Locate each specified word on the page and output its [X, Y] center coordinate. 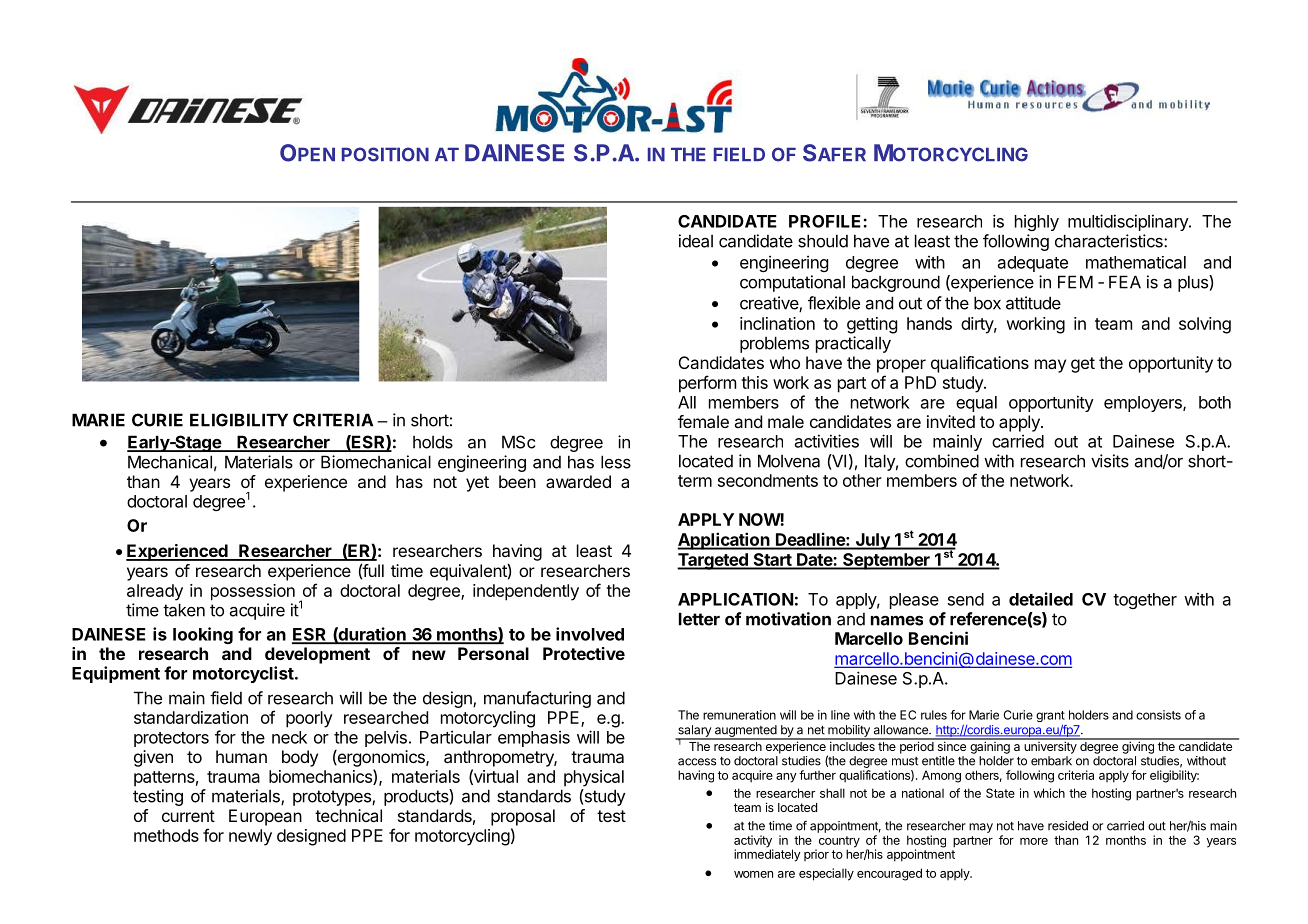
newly [250, 837]
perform [707, 384]
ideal [696, 241]
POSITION [385, 154]
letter [699, 619]
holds [433, 442]
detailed [1041, 599]
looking [203, 635]
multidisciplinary [1129, 222]
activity [753, 842]
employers [1144, 404]
